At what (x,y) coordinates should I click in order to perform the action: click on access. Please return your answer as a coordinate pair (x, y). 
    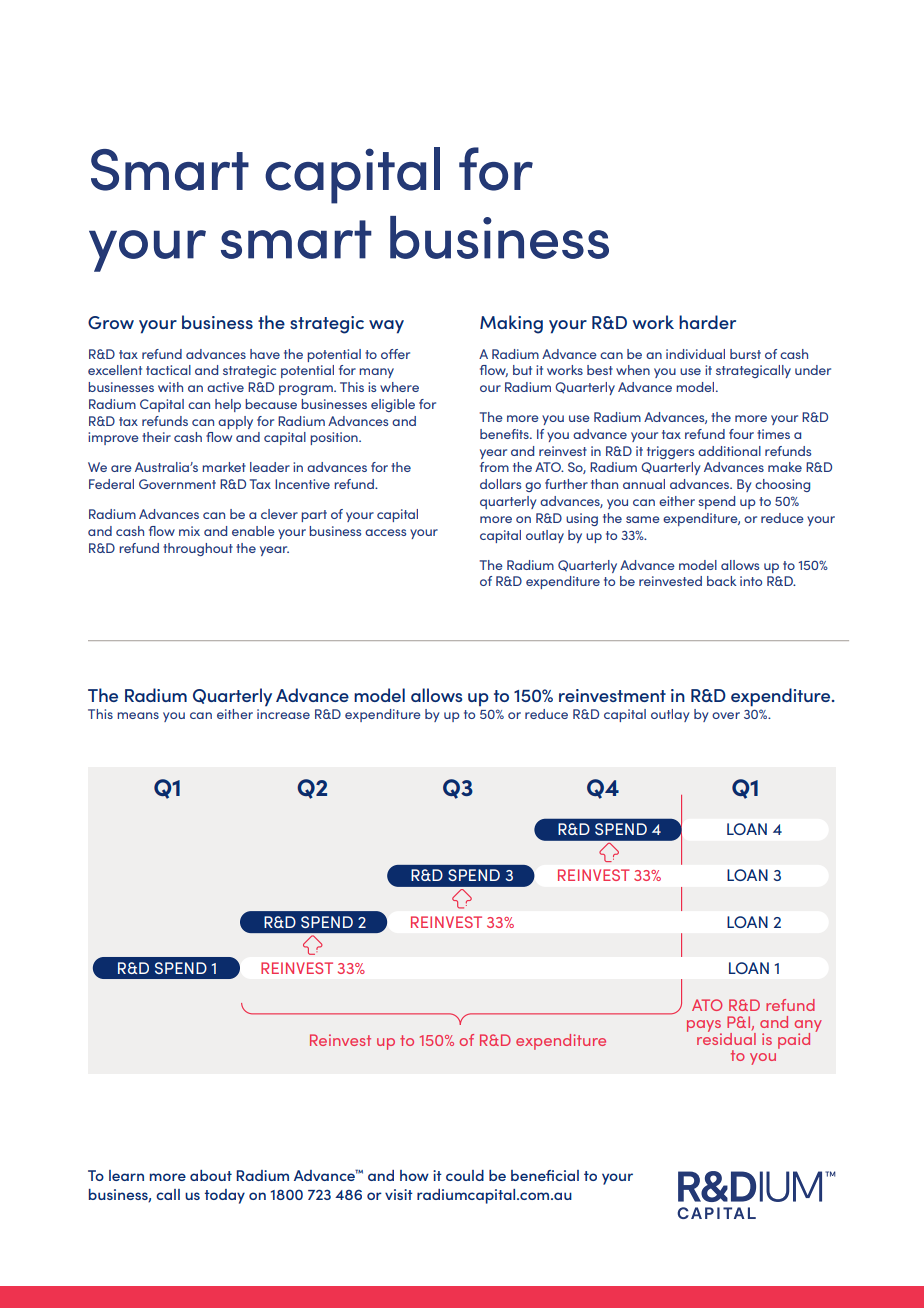
    Looking at the image, I should click on (385, 532).
